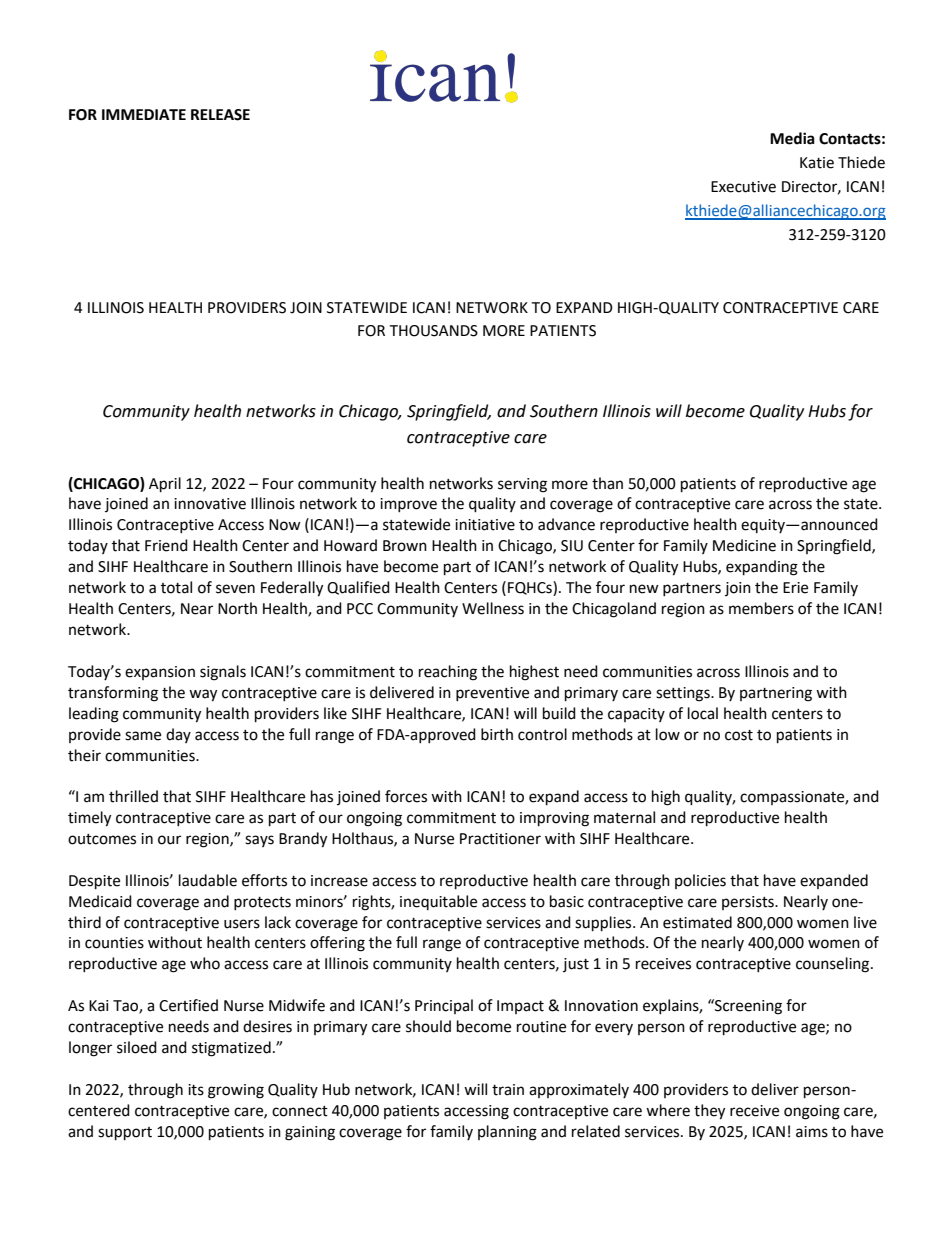 Image resolution: width=952 pixels, height=1233 pixels. Describe the element at coordinates (165, 485) in the page. I see `April` at that location.
